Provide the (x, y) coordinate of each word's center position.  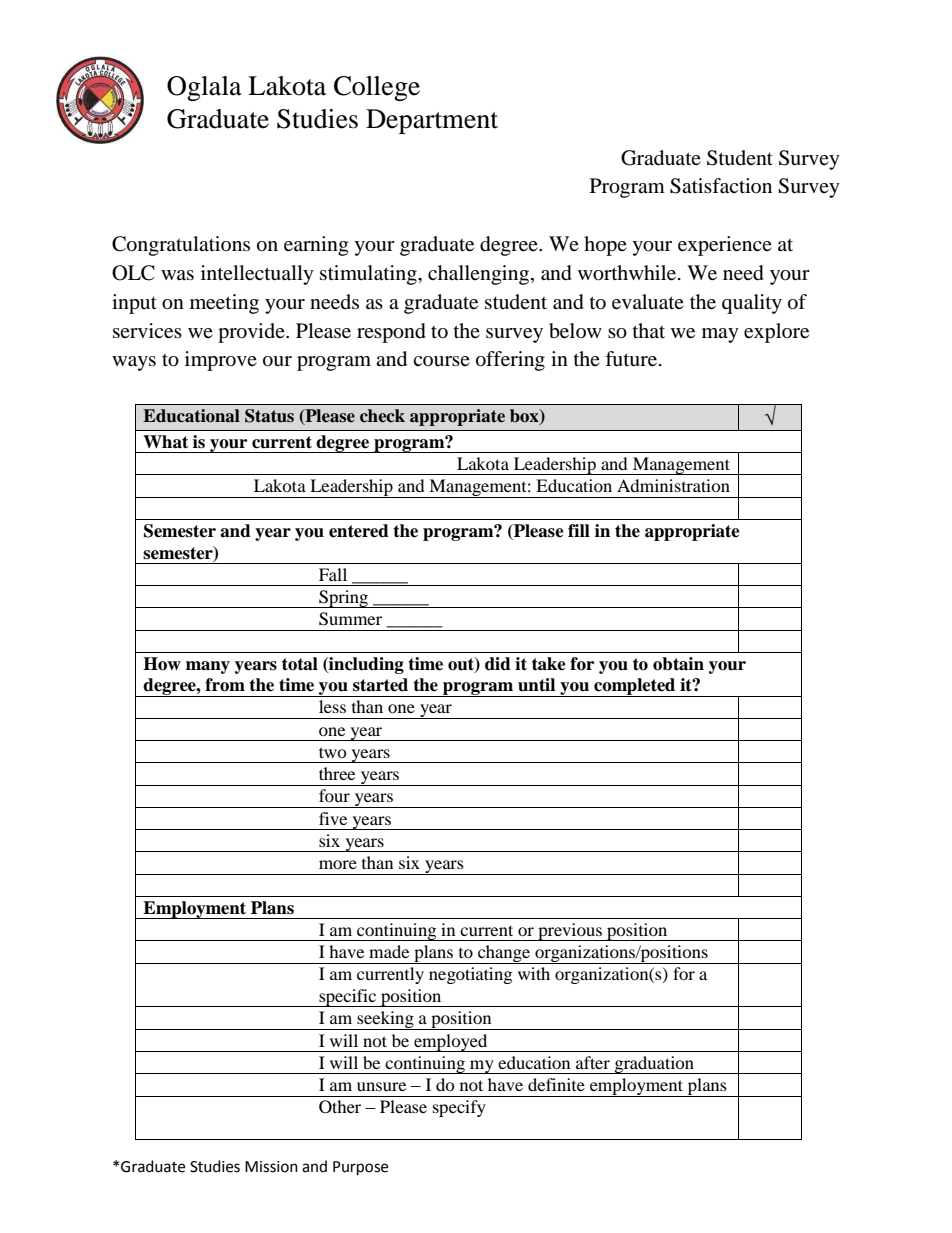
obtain (678, 664)
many (208, 667)
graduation (654, 1065)
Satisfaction (721, 186)
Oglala (204, 88)
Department (432, 121)
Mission (271, 1167)
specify (459, 1108)
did (498, 664)
